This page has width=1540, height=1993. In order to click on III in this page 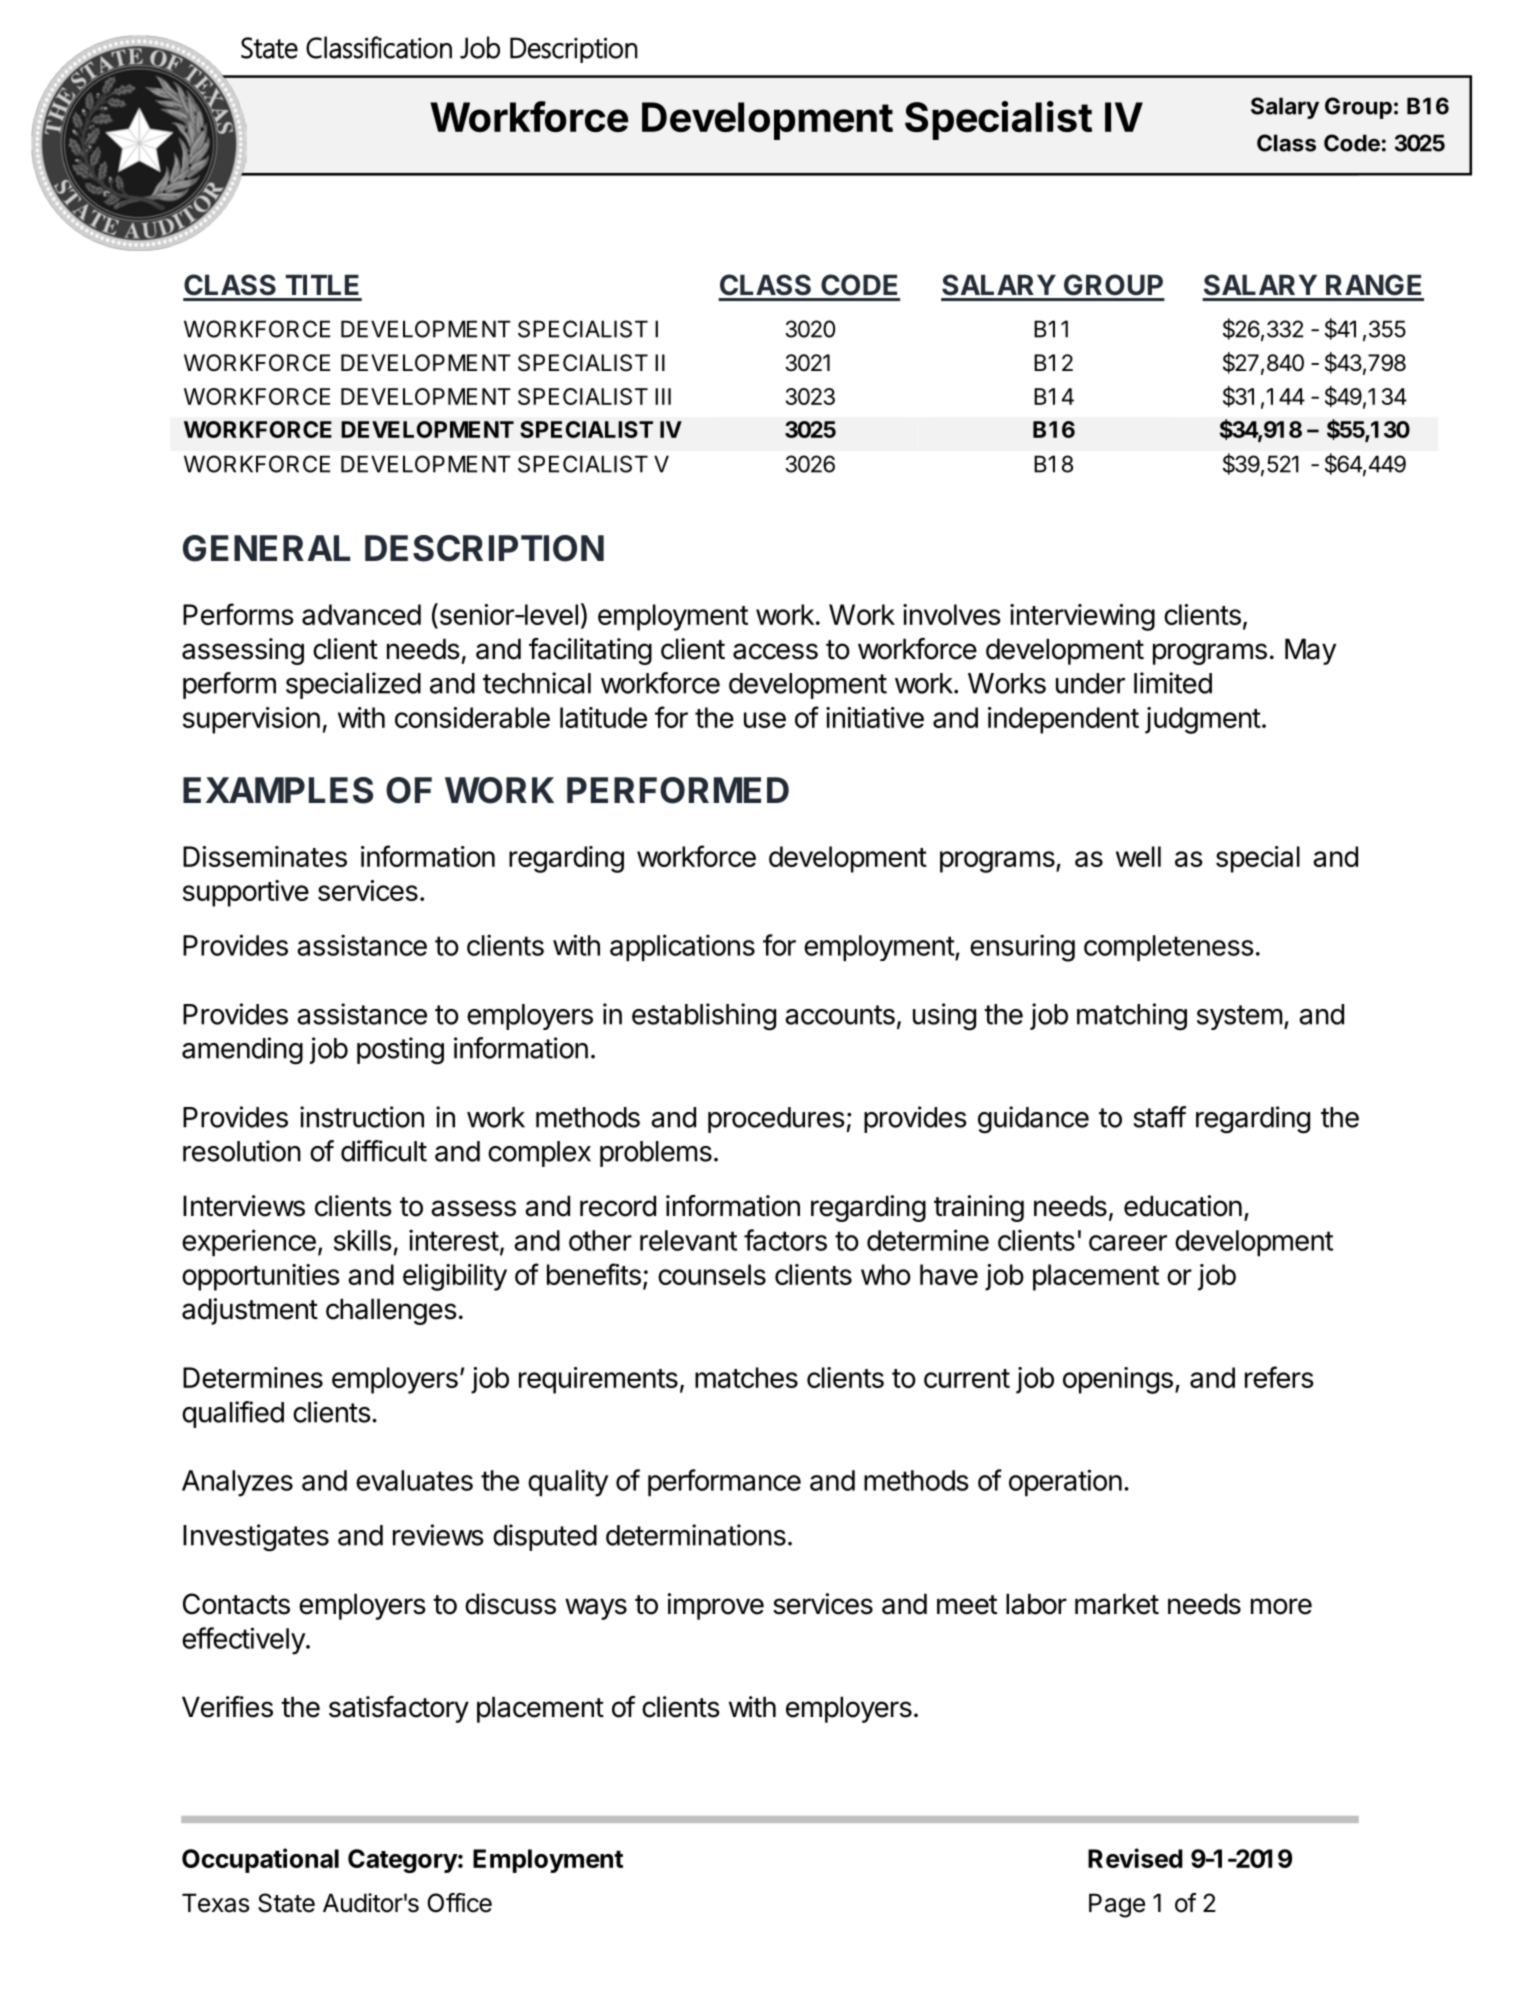, I will do `click(663, 396)`.
